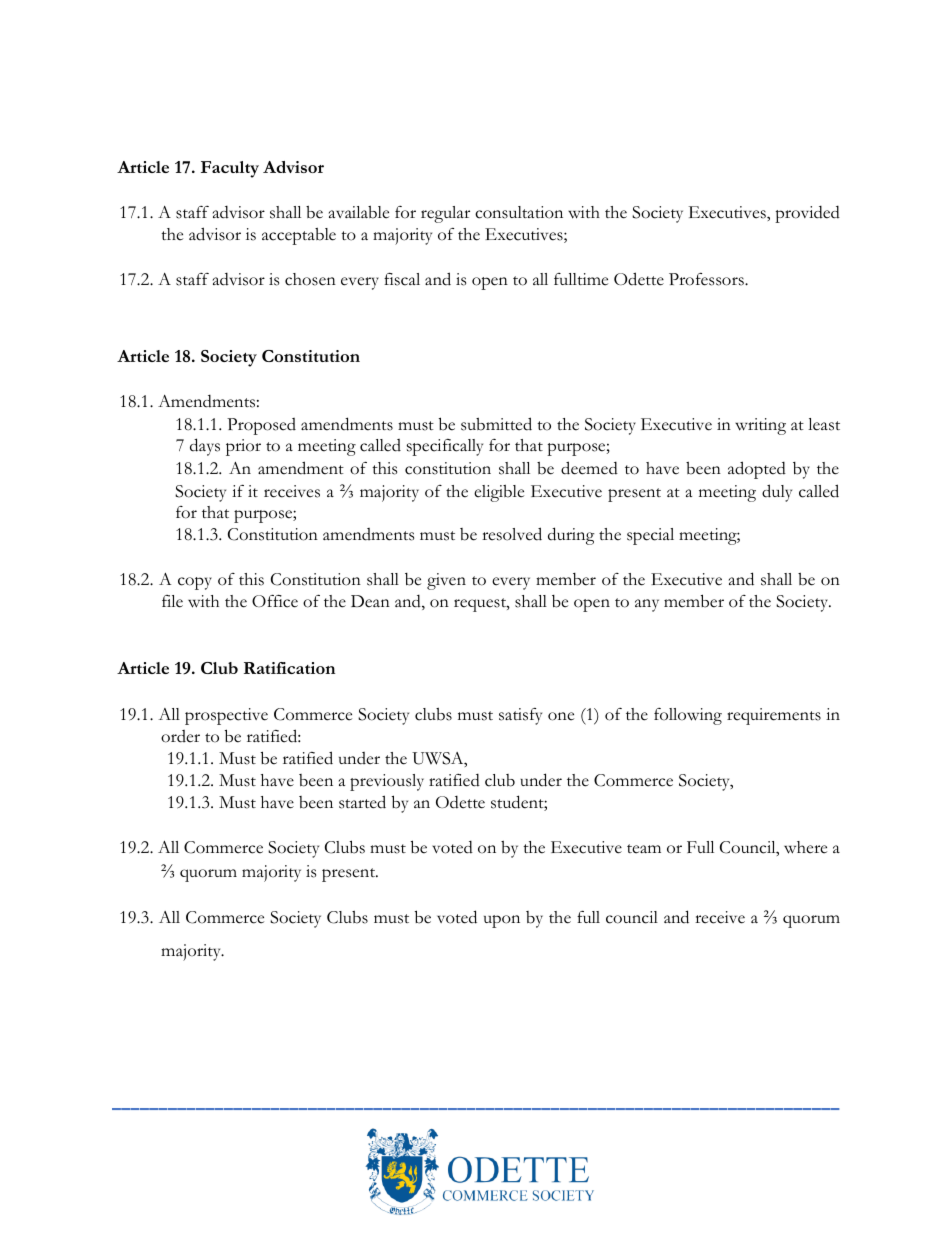 Image resolution: width=952 pixels, height=1233 pixels. Describe the element at coordinates (496, 424) in the screenshot. I see `submitted` at that location.
